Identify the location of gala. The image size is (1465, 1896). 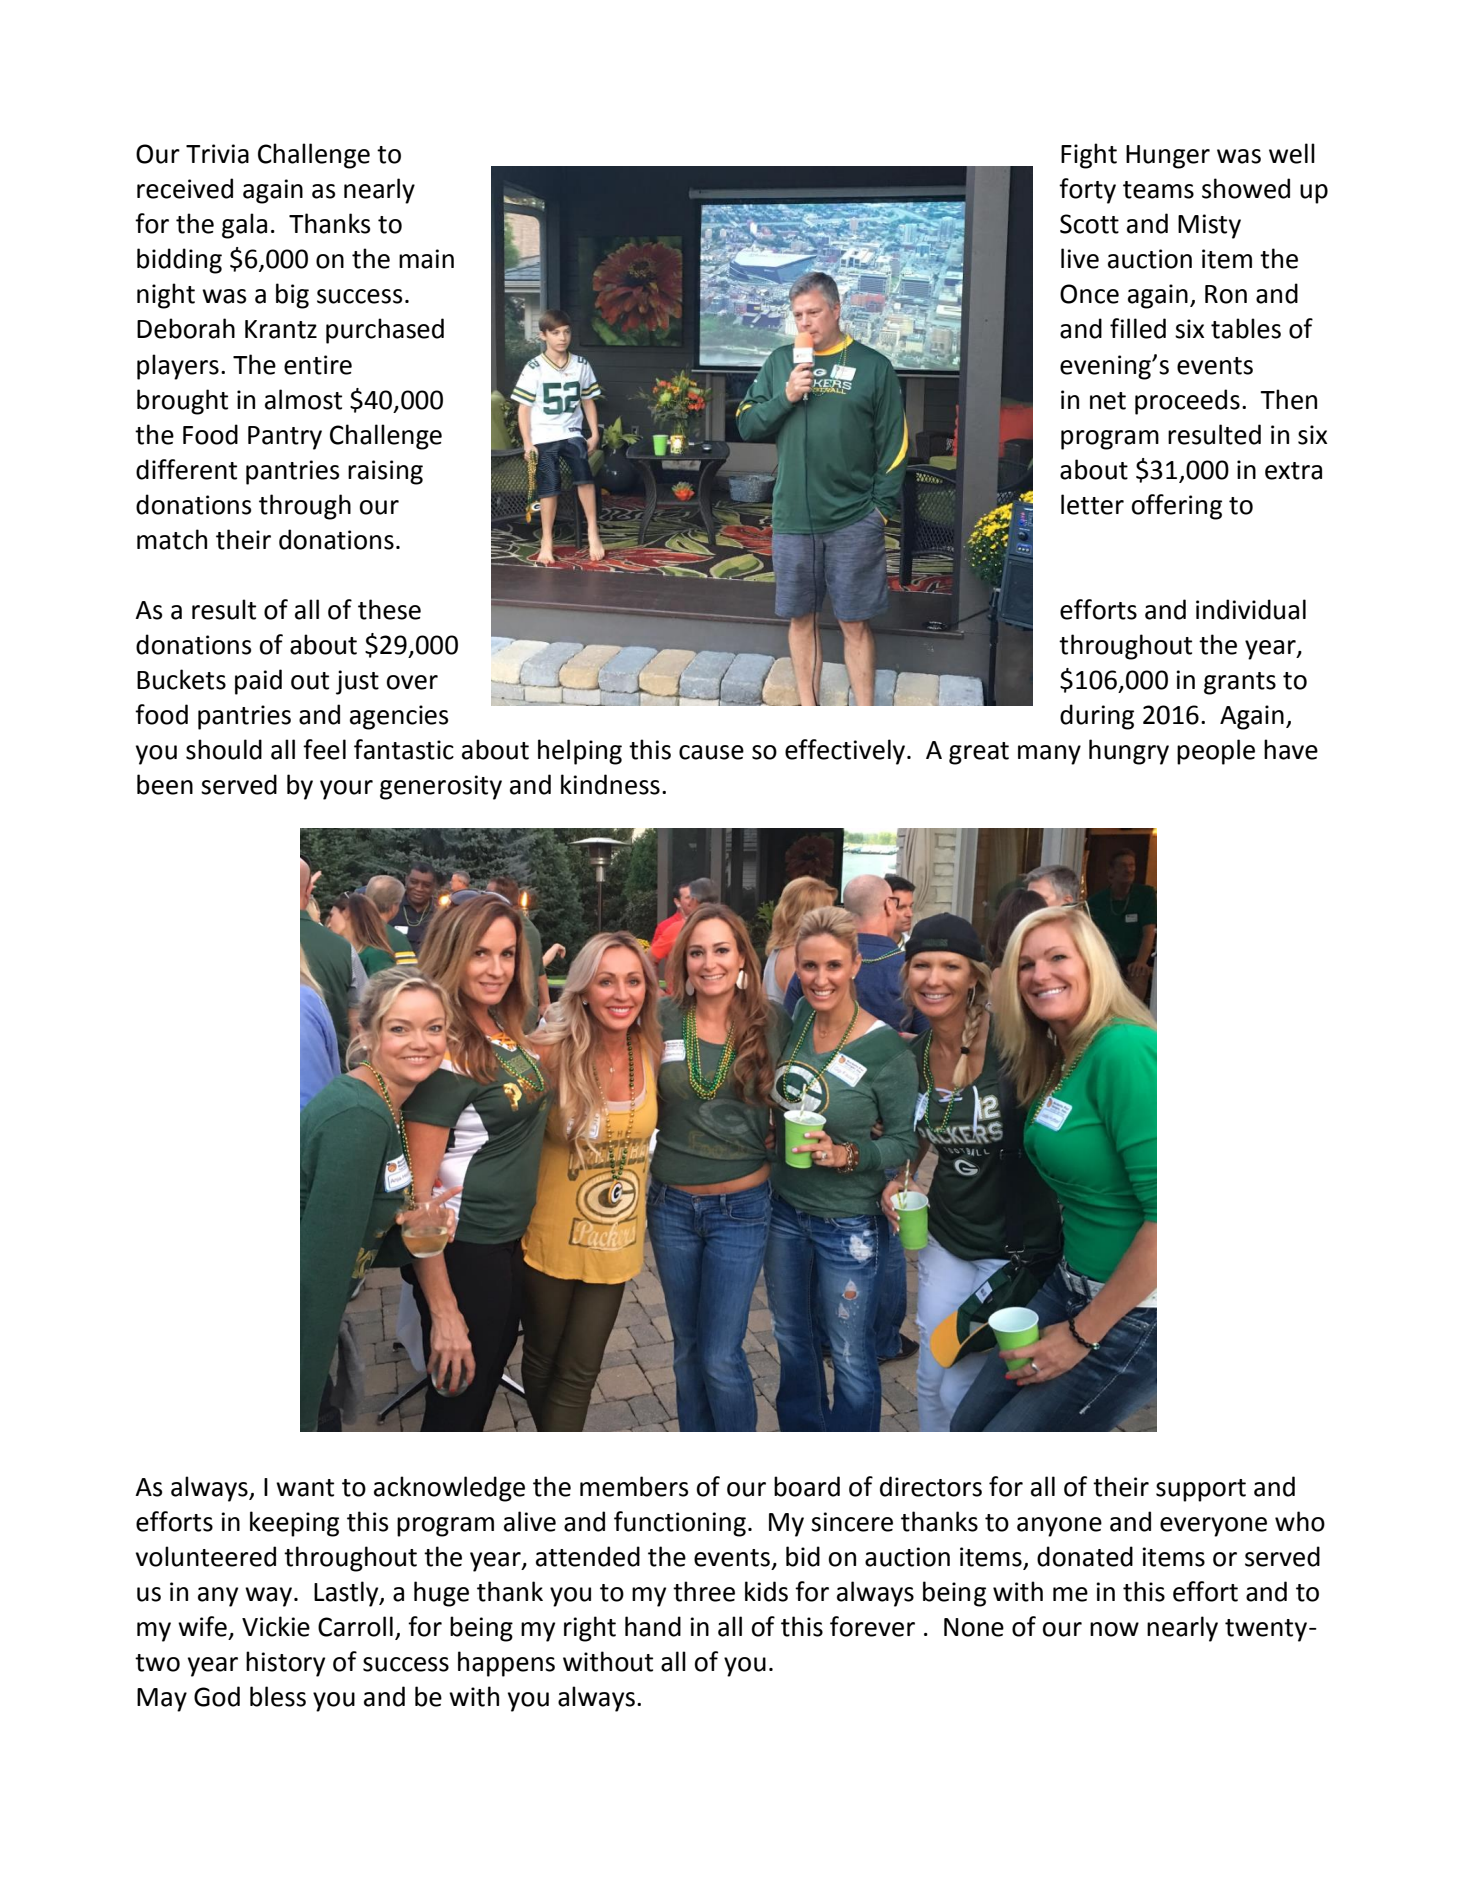
(244, 226).
